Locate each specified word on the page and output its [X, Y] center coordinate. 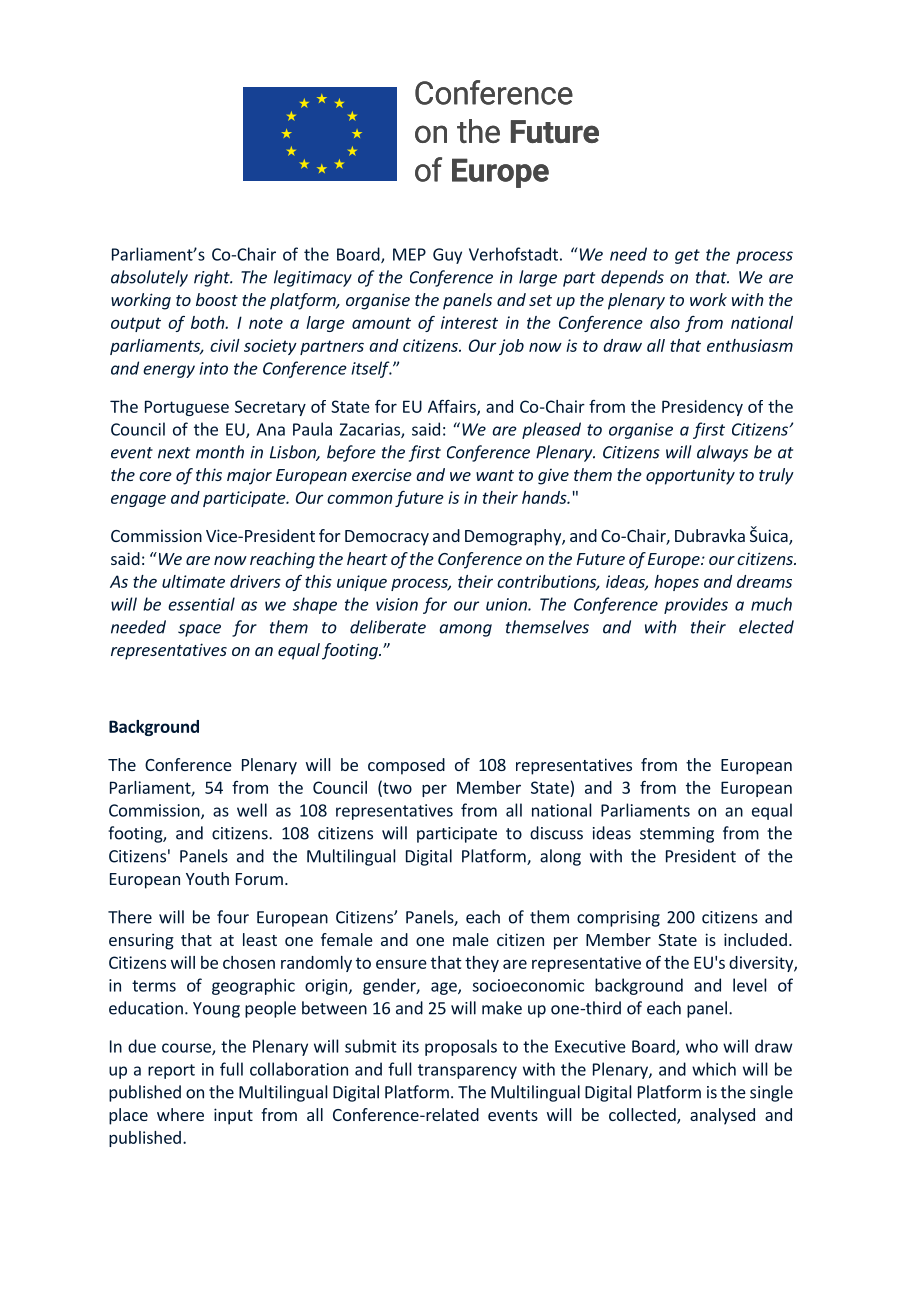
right [213, 278]
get [687, 256]
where [180, 1114]
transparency [467, 1071]
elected [766, 627]
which [714, 1069]
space [199, 630]
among [465, 630]
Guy [447, 256]
